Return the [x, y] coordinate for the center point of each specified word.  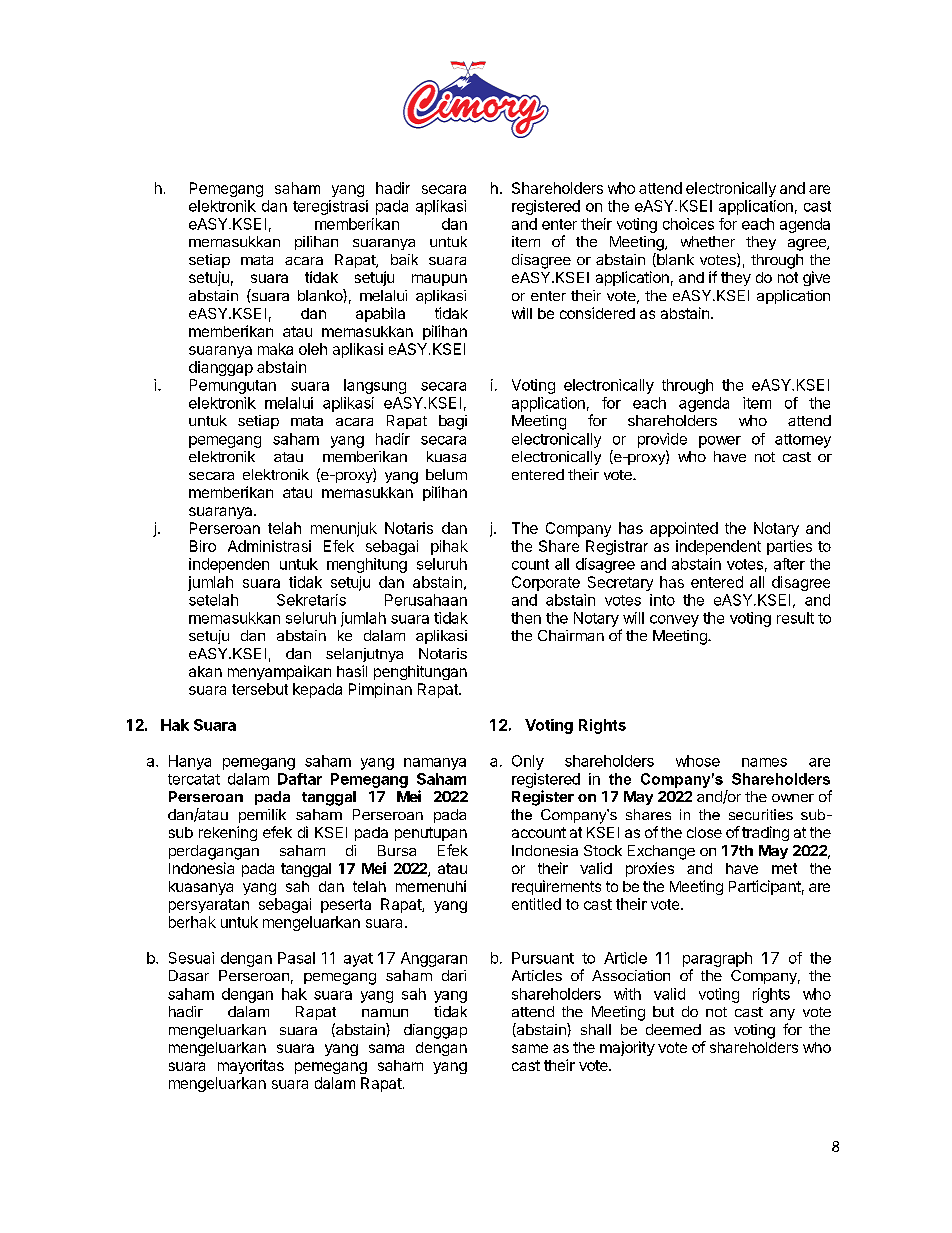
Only [528, 762]
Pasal [296, 958]
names [764, 762]
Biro [203, 546]
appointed [684, 529]
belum [446, 474]
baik [404, 259]
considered [597, 313]
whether [708, 241]
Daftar [300, 779]
